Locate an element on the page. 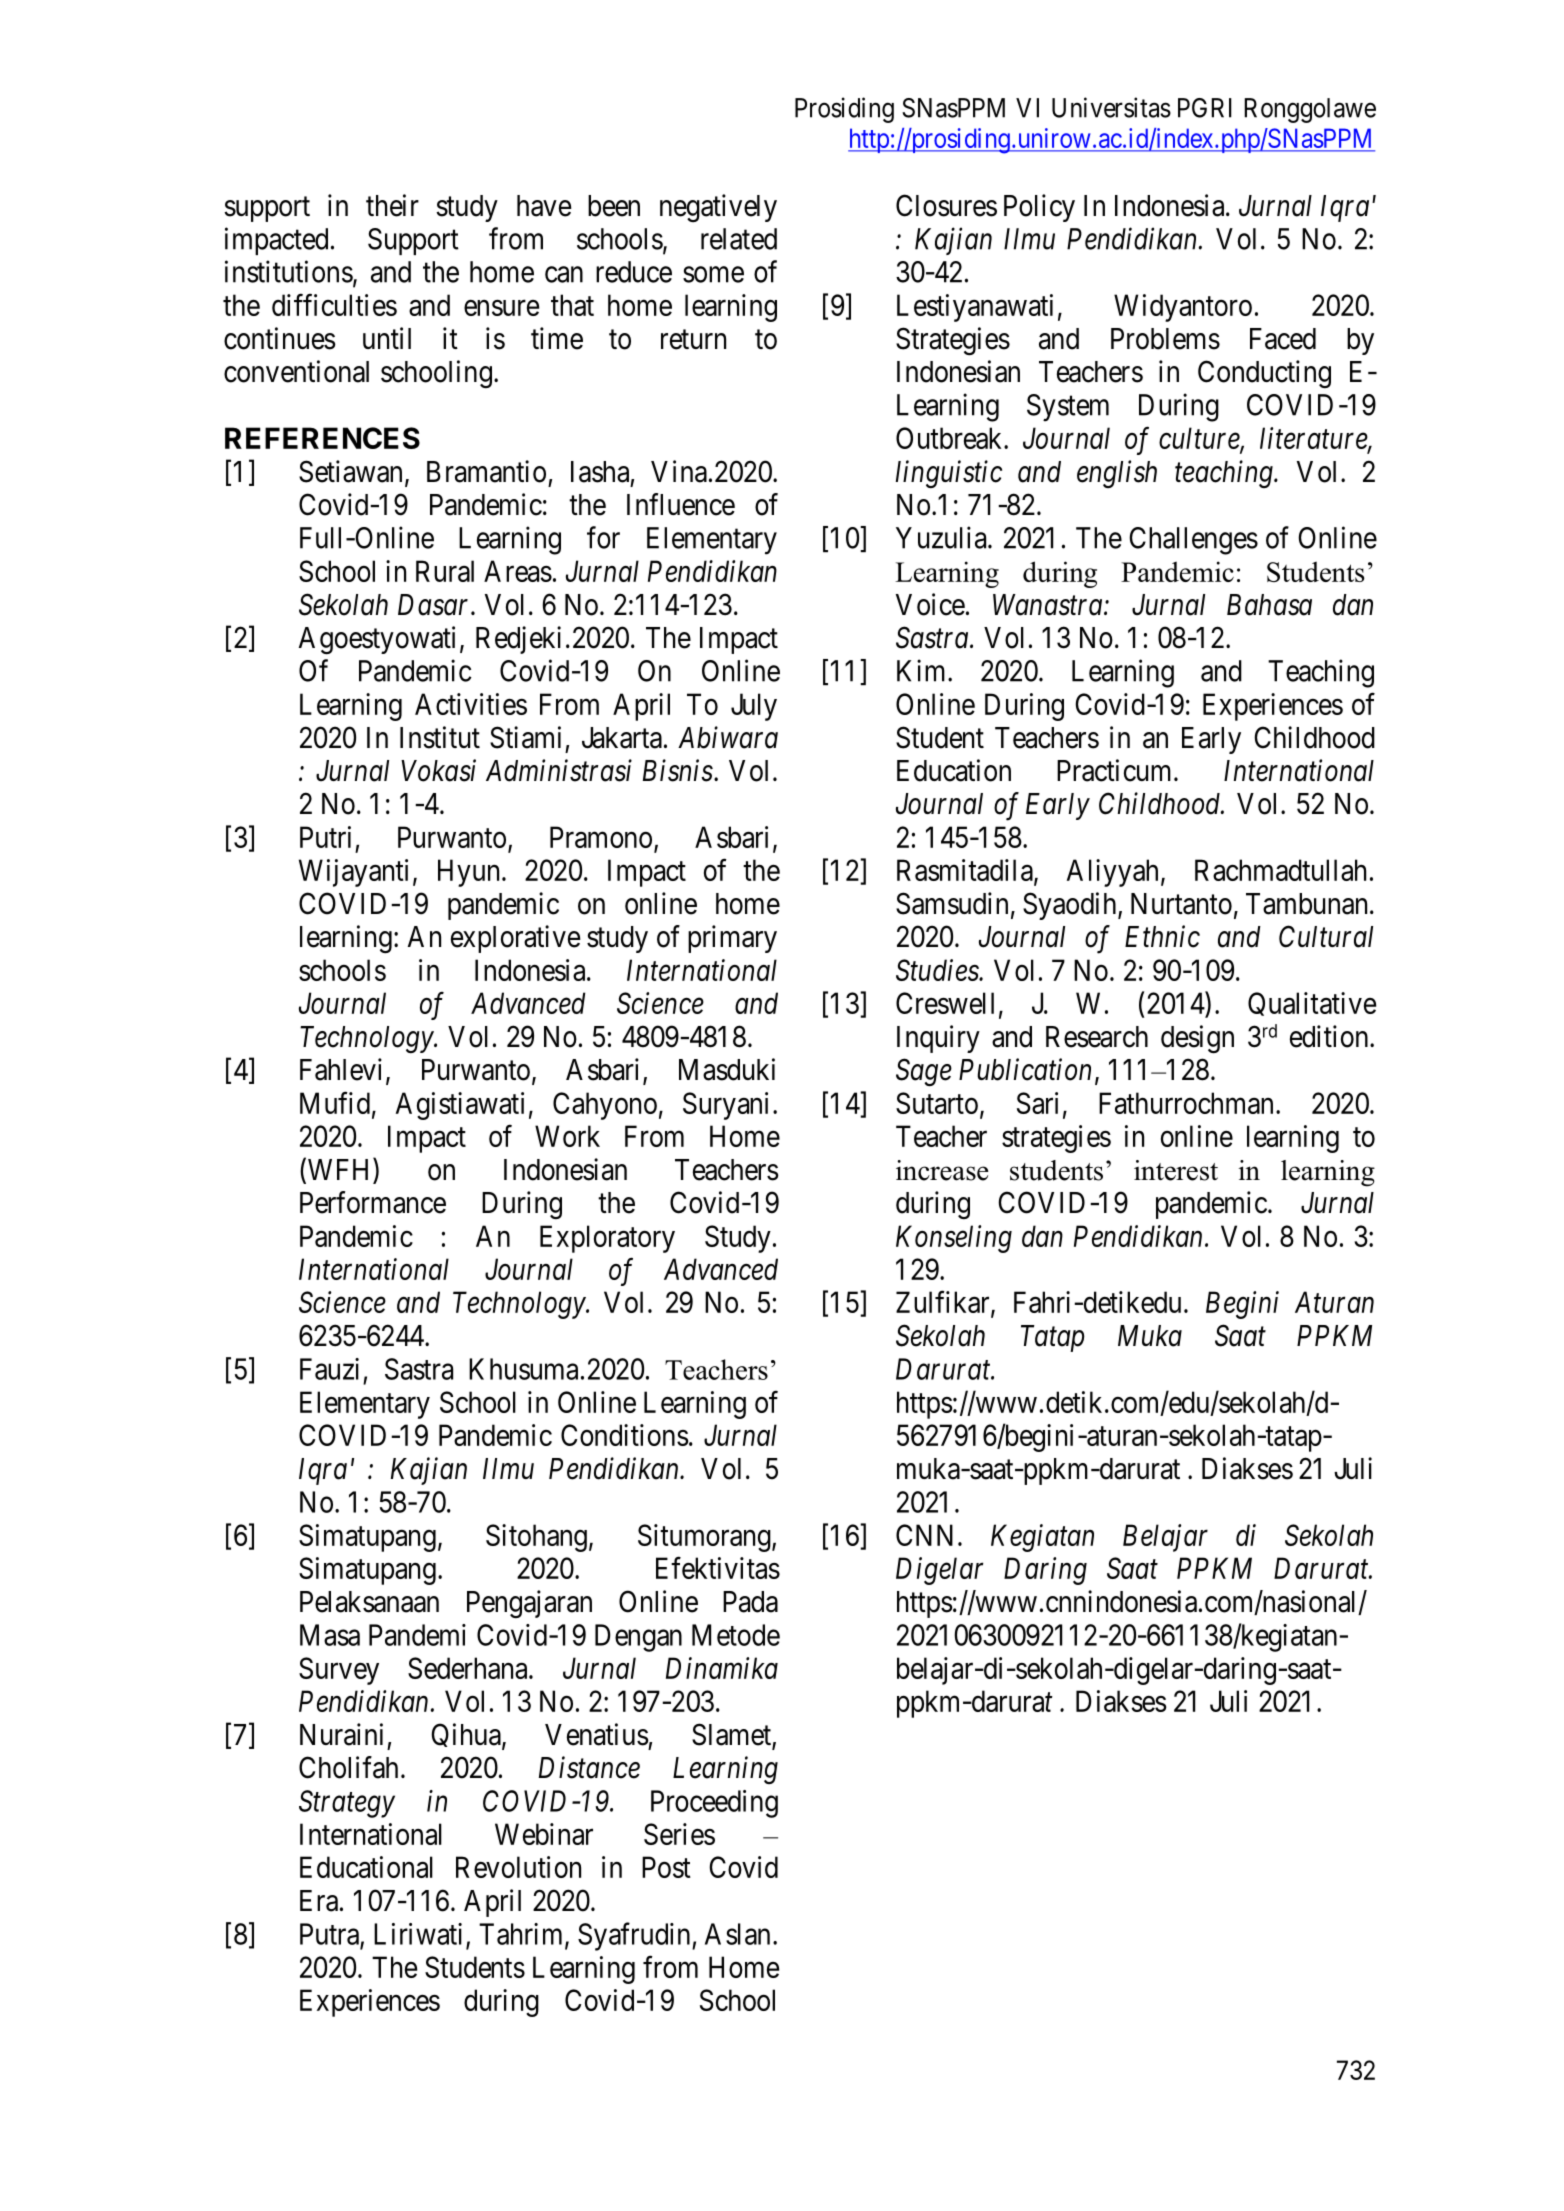  Sage is located at coordinates (924, 1072).
